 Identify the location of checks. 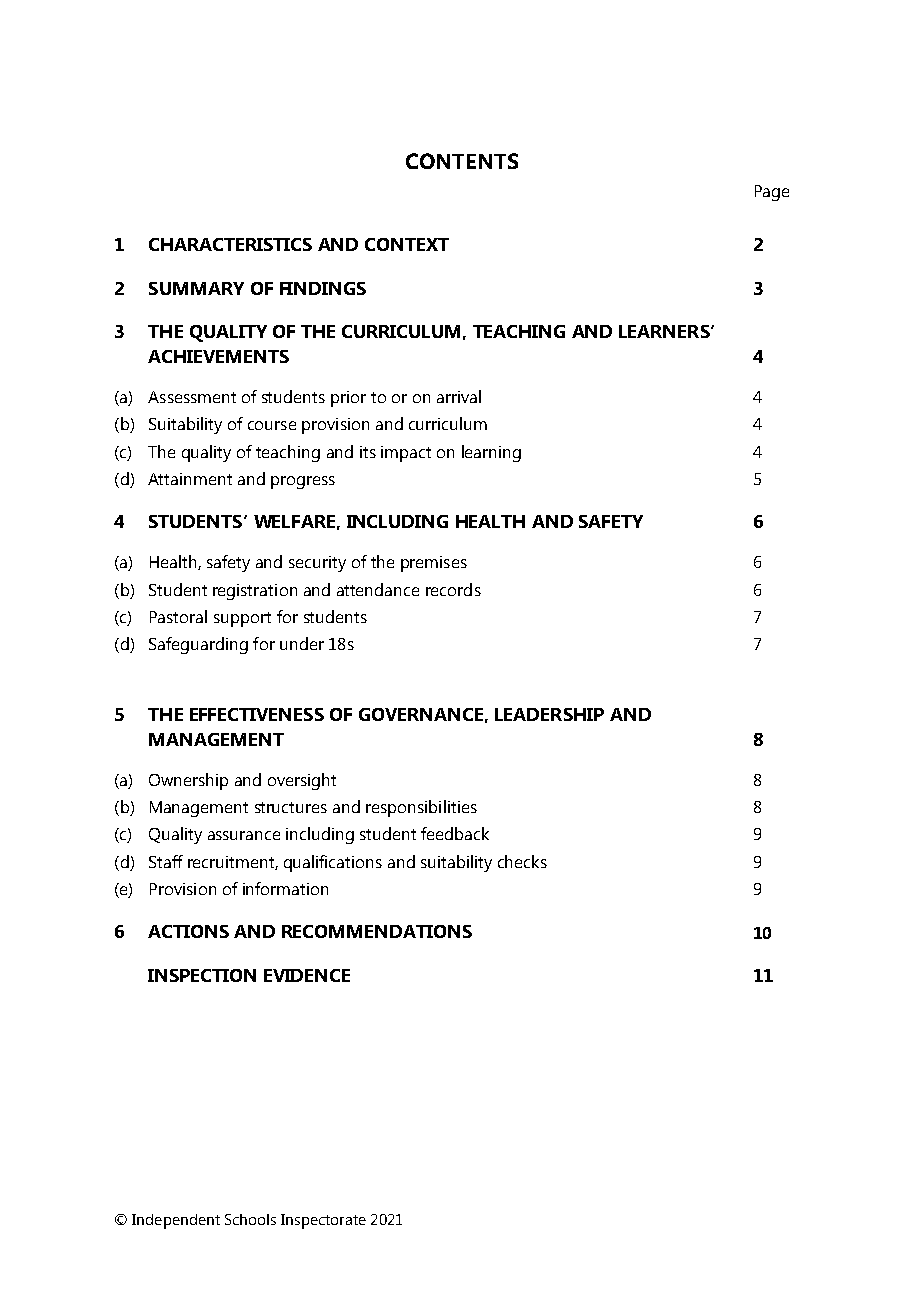
(522, 861).
